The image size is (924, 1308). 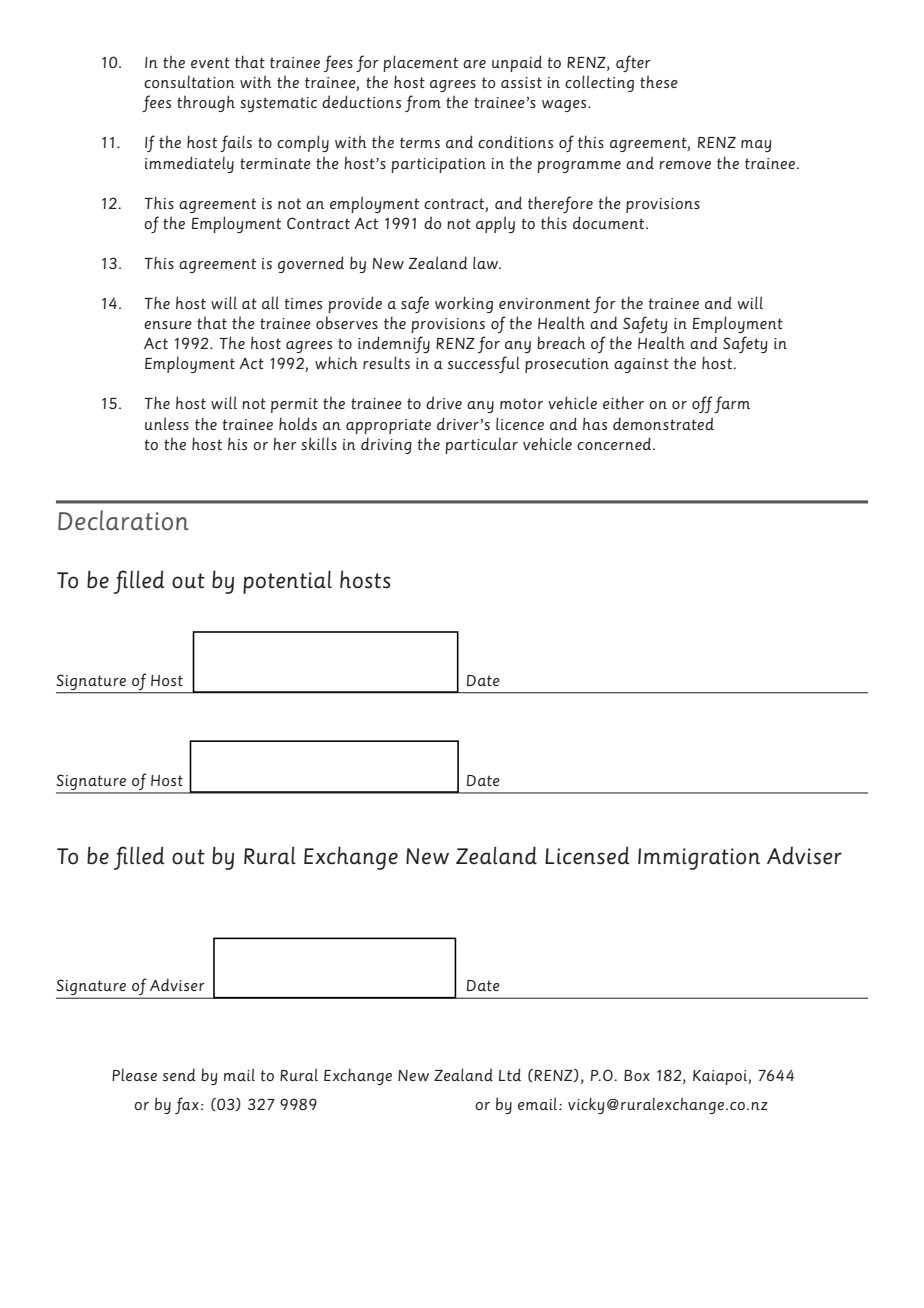 What do you see at coordinates (637, 1075) in the page?
I see `Box` at bounding box center [637, 1075].
